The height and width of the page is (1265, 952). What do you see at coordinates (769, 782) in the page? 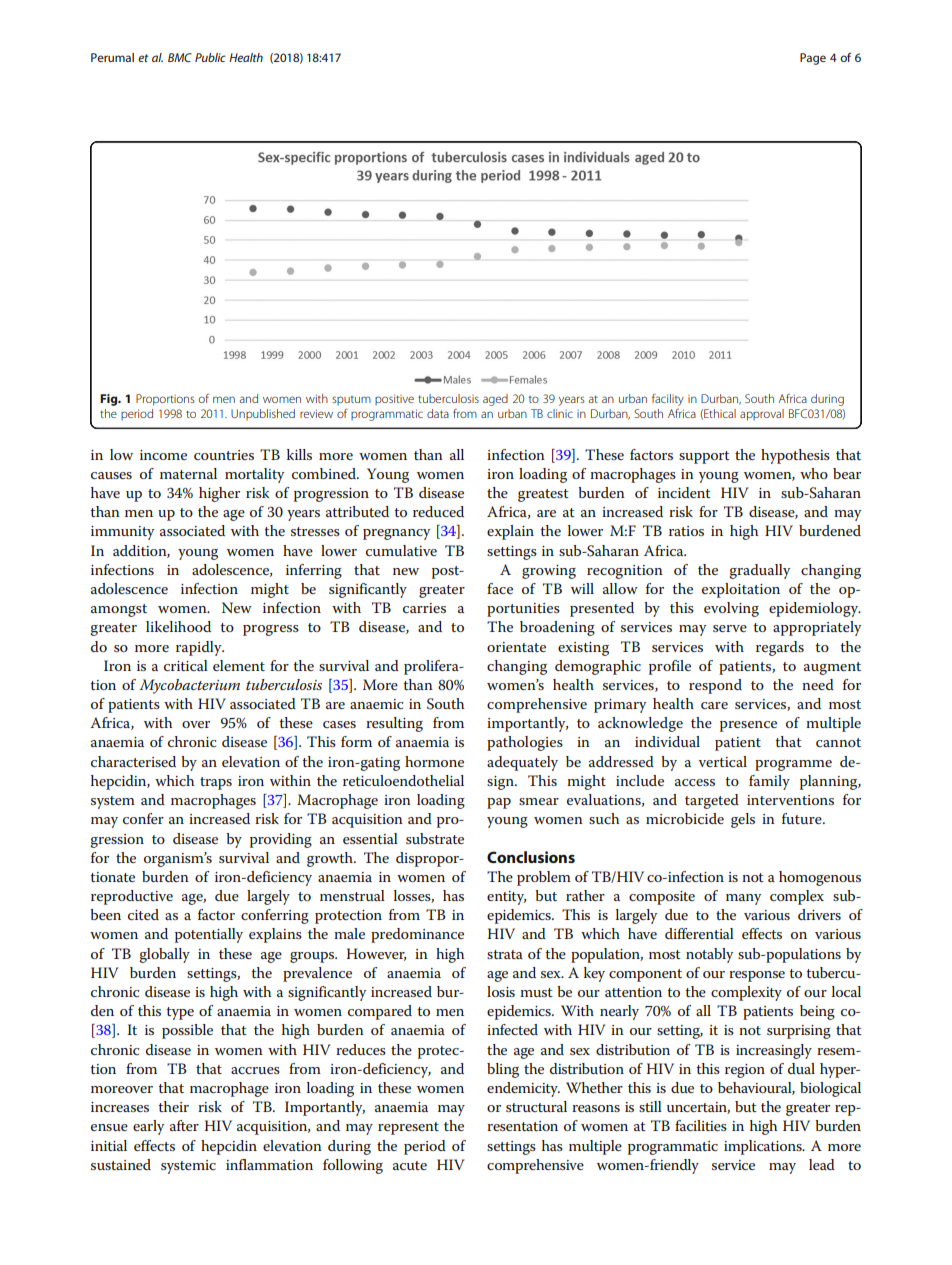
I see `family` at bounding box center [769, 782].
